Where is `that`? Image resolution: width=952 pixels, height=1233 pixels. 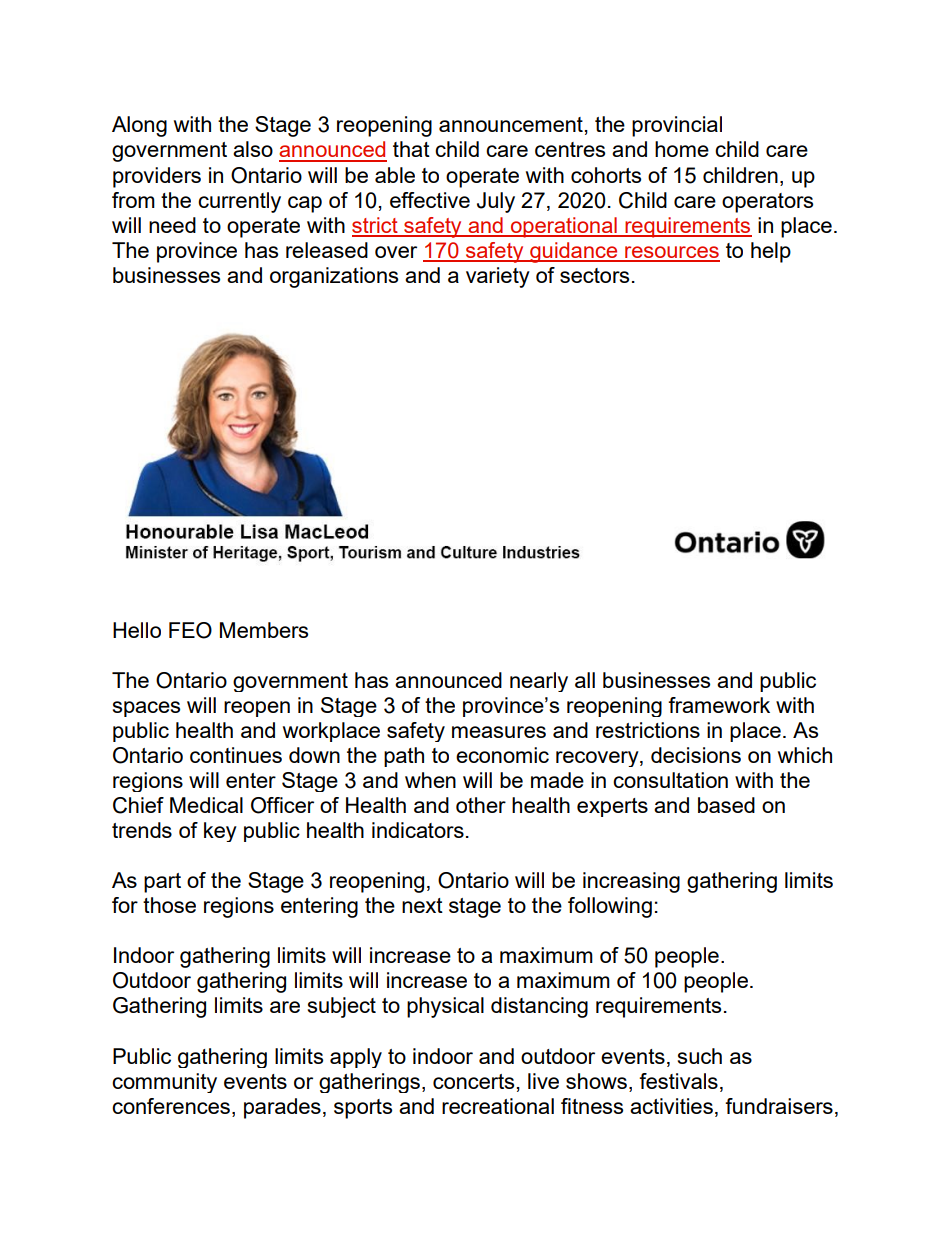
that is located at coordinates (411, 149).
